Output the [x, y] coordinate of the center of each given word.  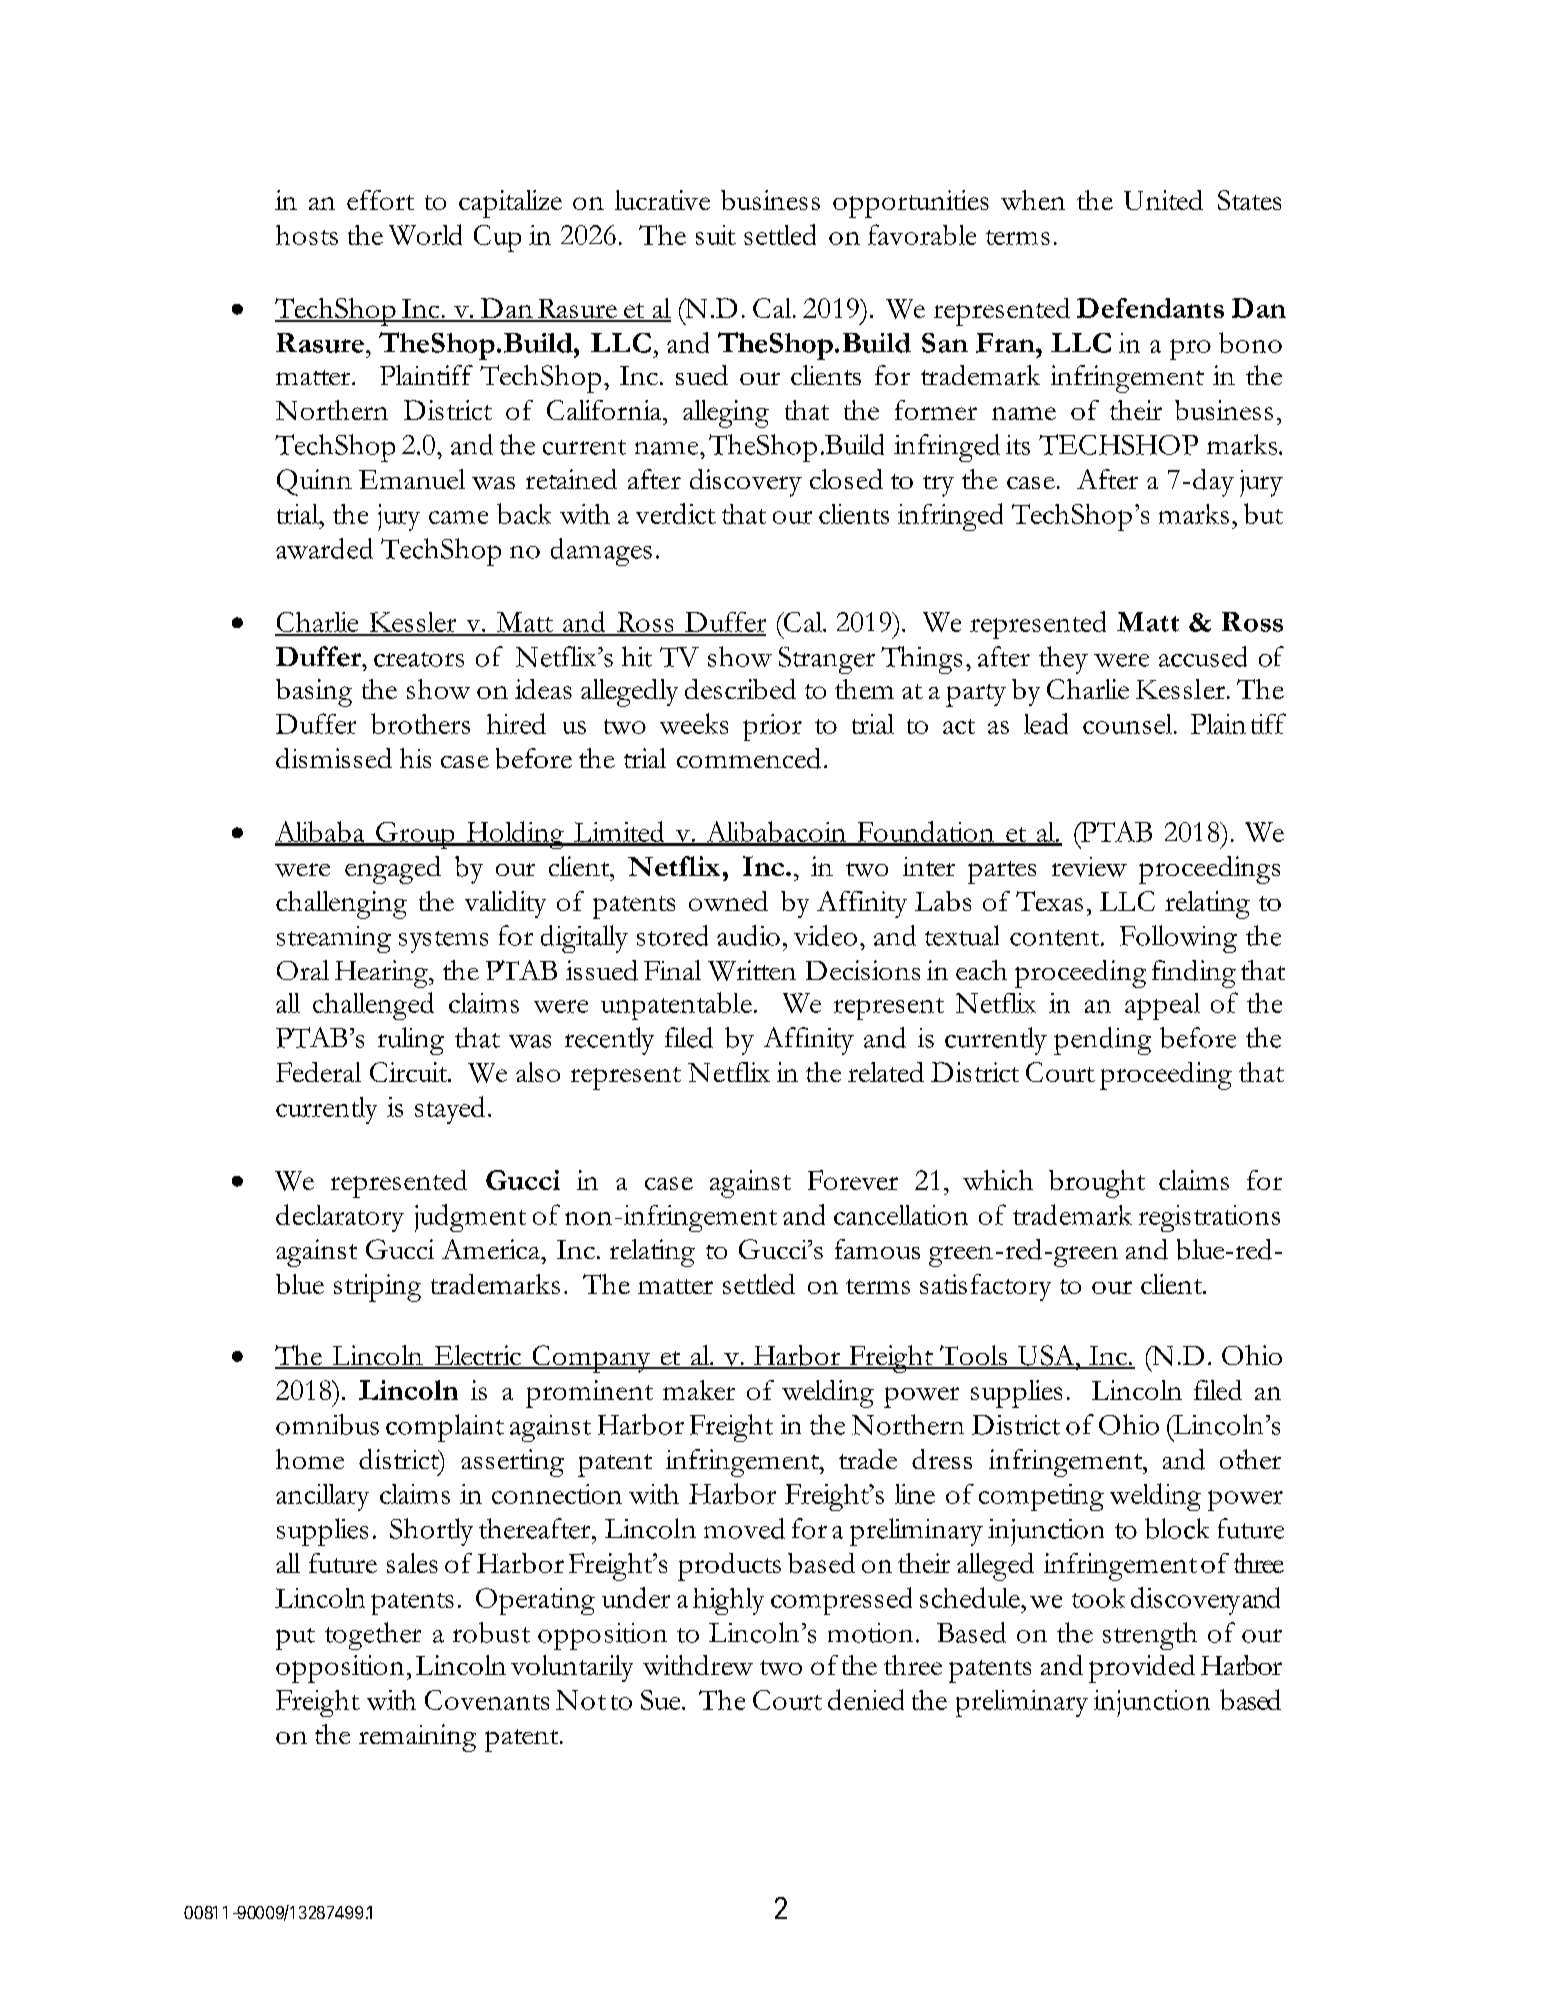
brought [1097, 1184]
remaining [417, 1738]
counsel [1129, 724]
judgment [470, 1218]
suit [716, 235]
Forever [853, 1180]
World [425, 234]
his [415, 758]
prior [772, 727]
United [1163, 200]
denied [866, 1699]
